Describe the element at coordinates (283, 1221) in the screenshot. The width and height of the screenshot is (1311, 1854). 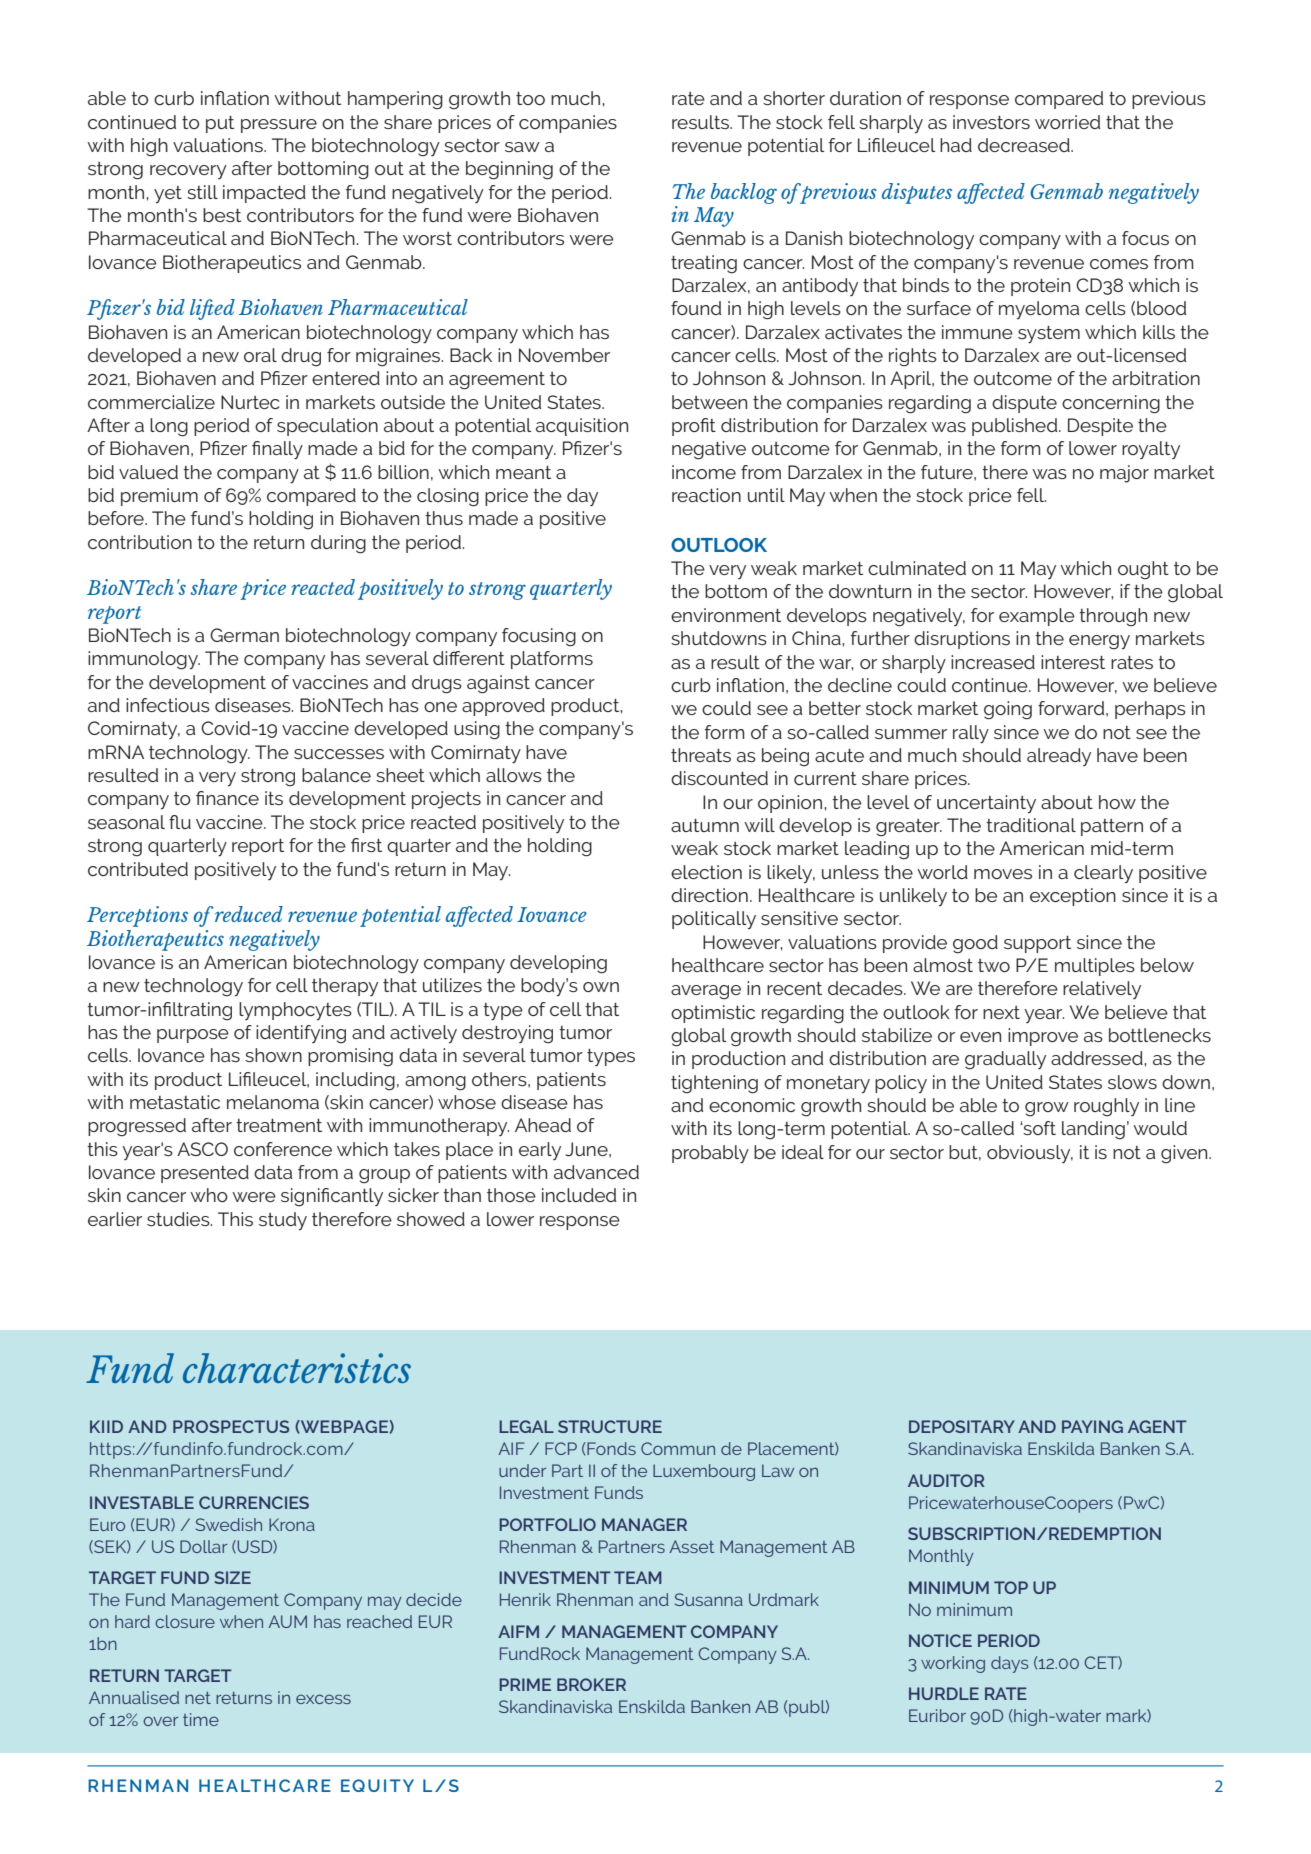
I see `study` at that location.
